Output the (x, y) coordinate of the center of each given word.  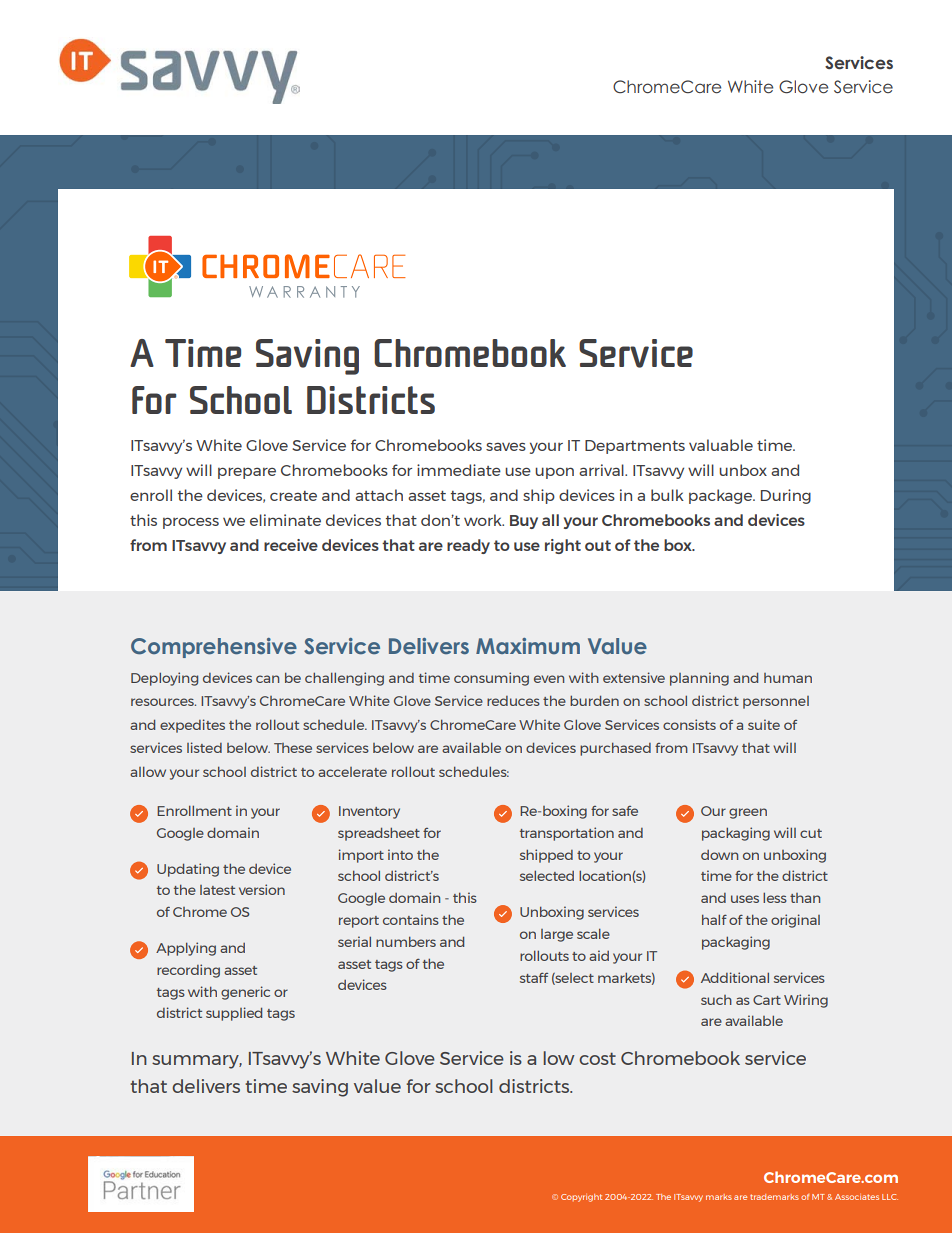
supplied (234, 1014)
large (557, 935)
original (795, 921)
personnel (776, 702)
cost (597, 1058)
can (267, 679)
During (786, 496)
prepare (247, 473)
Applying (186, 949)
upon (554, 473)
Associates (857, 1197)
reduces (513, 701)
